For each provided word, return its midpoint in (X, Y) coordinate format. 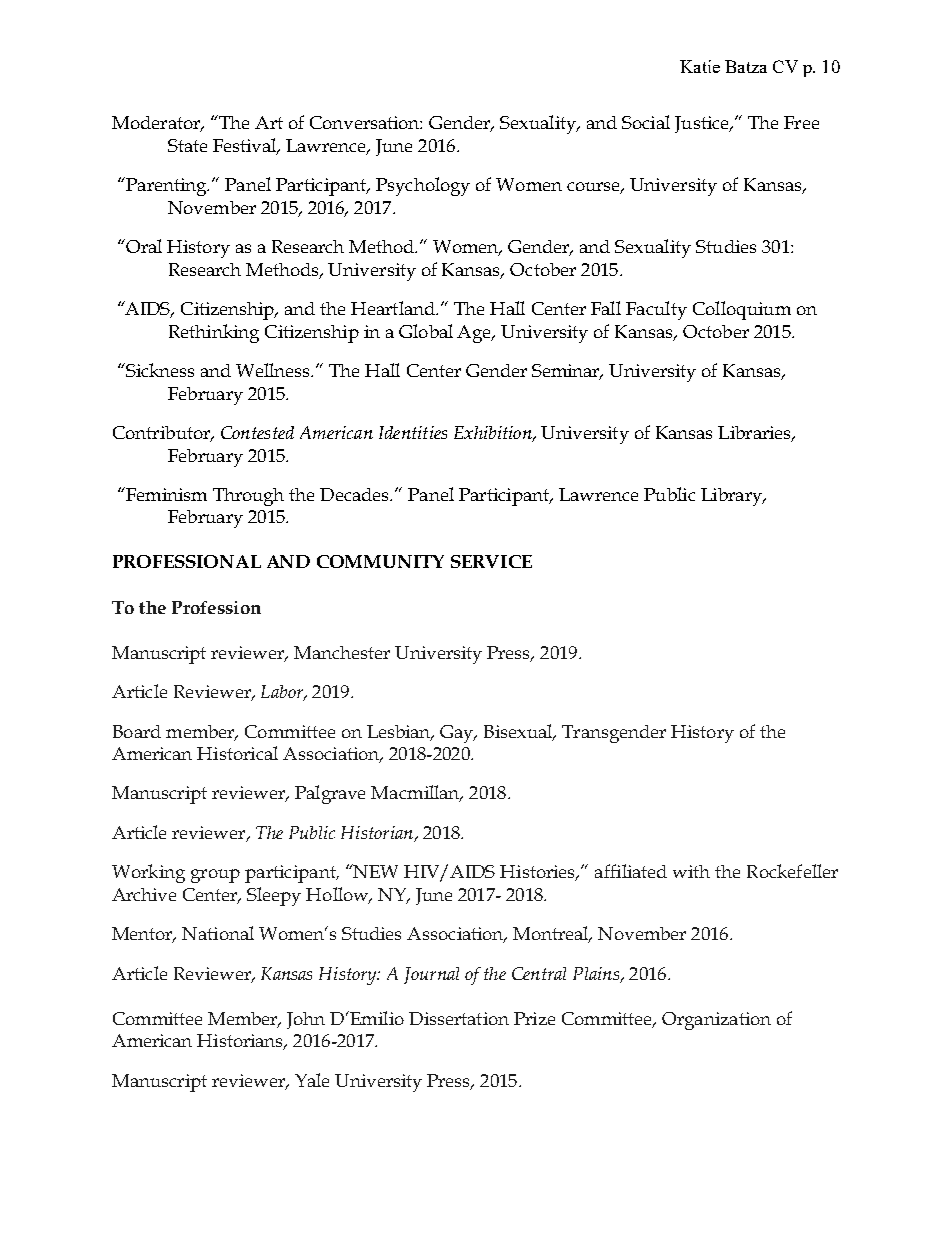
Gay (458, 734)
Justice (703, 124)
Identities (413, 432)
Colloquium (742, 310)
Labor (283, 693)
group (215, 876)
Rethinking (214, 333)
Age (475, 334)
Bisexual (519, 732)
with (691, 871)
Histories (539, 873)
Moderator (157, 124)
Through (248, 497)
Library (732, 497)
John (306, 1020)
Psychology (423, 186)
